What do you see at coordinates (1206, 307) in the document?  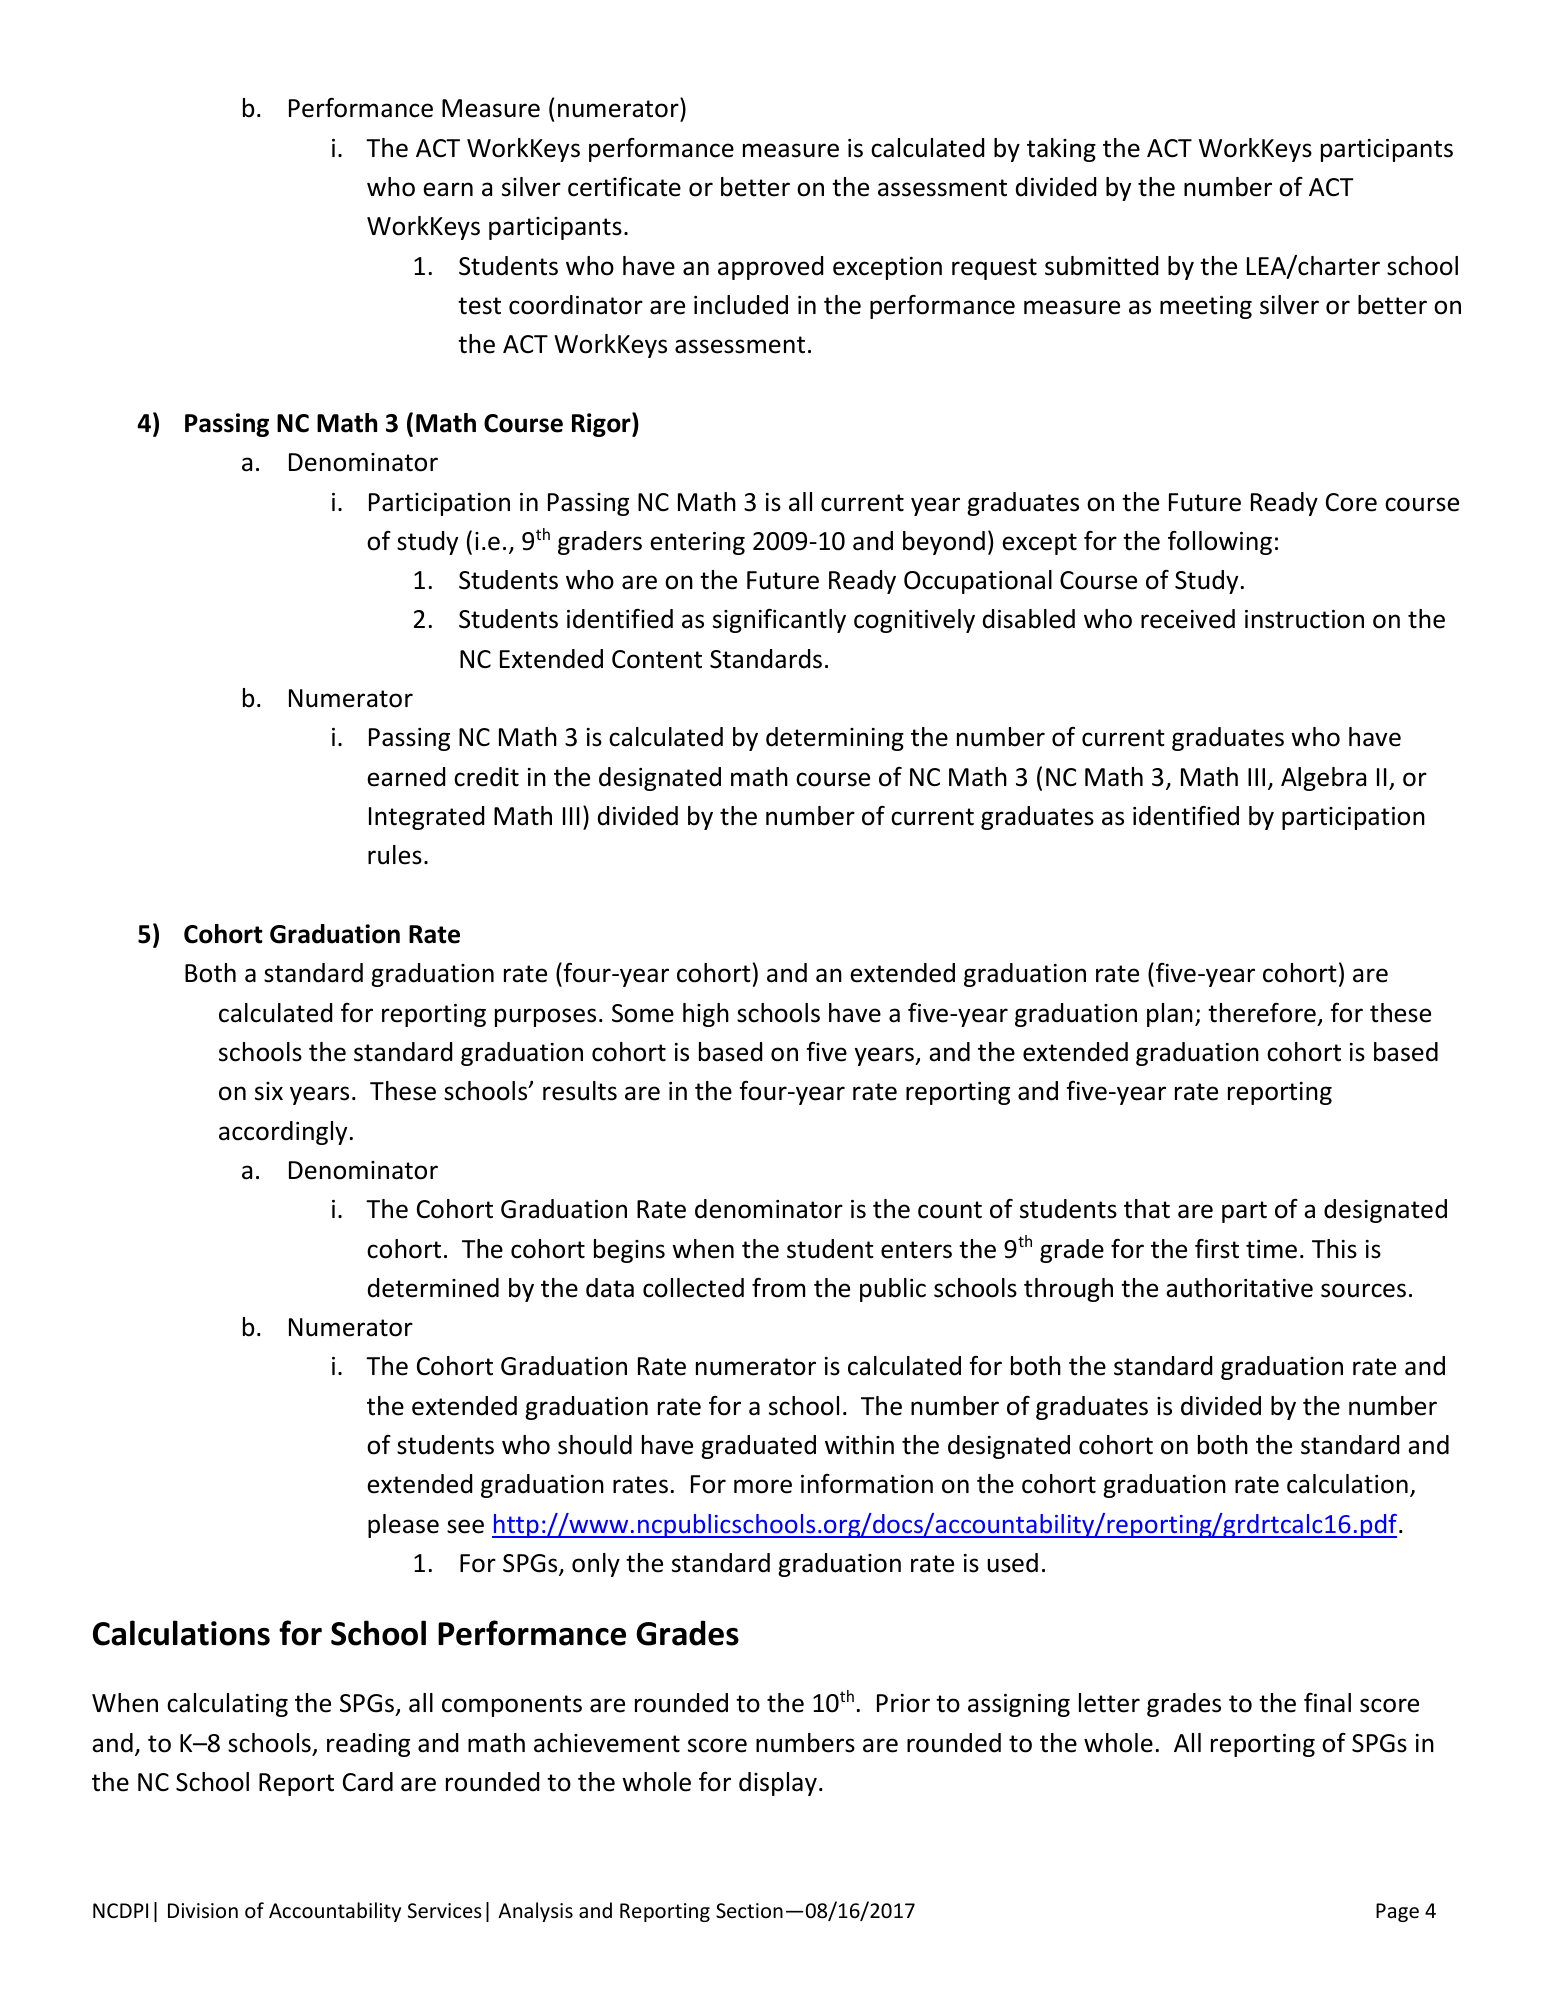 I see `meeting` at bounding box center [1206, 307].
